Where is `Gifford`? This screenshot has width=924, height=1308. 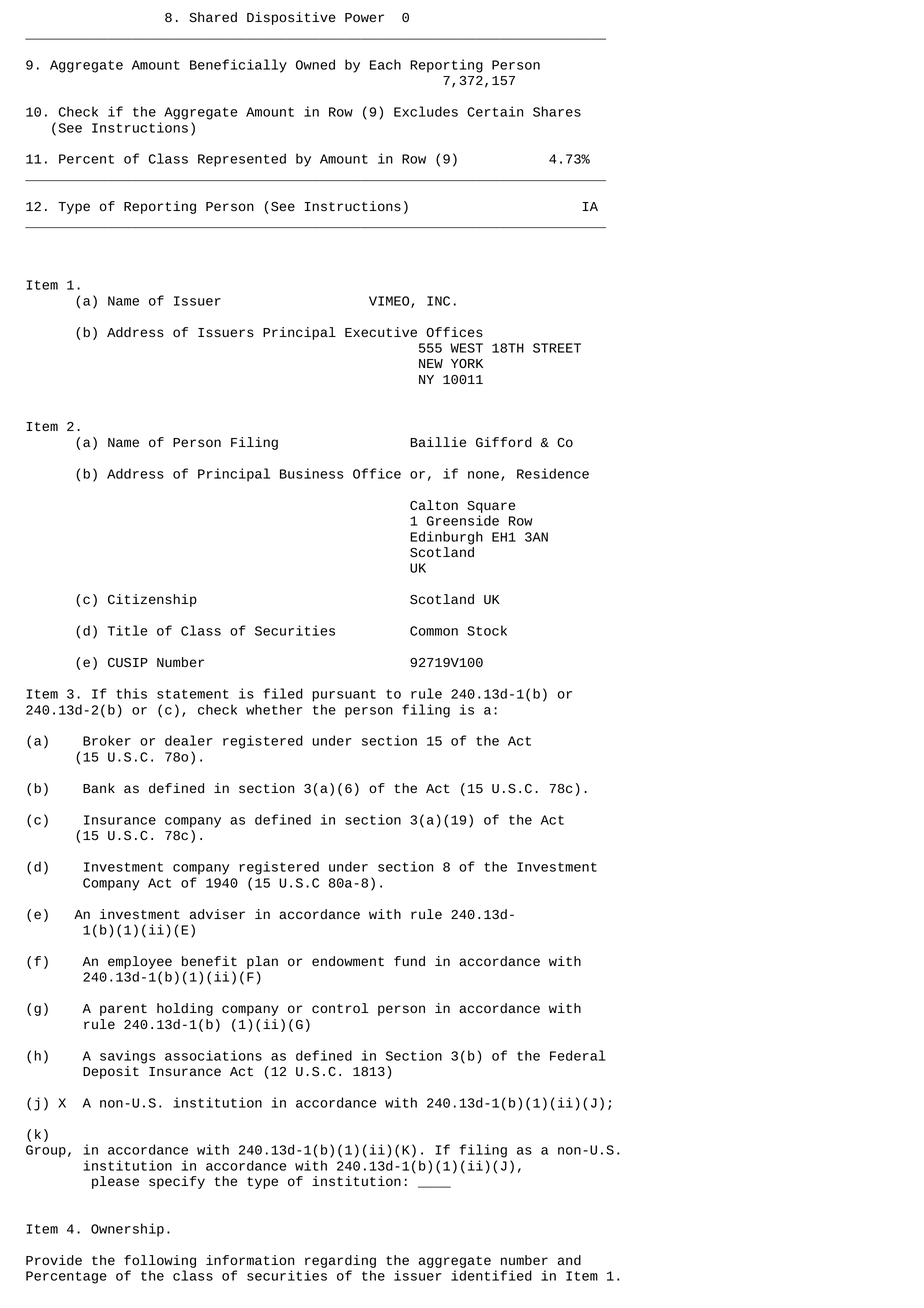
Gifford is located at coordinates (504, 442).
